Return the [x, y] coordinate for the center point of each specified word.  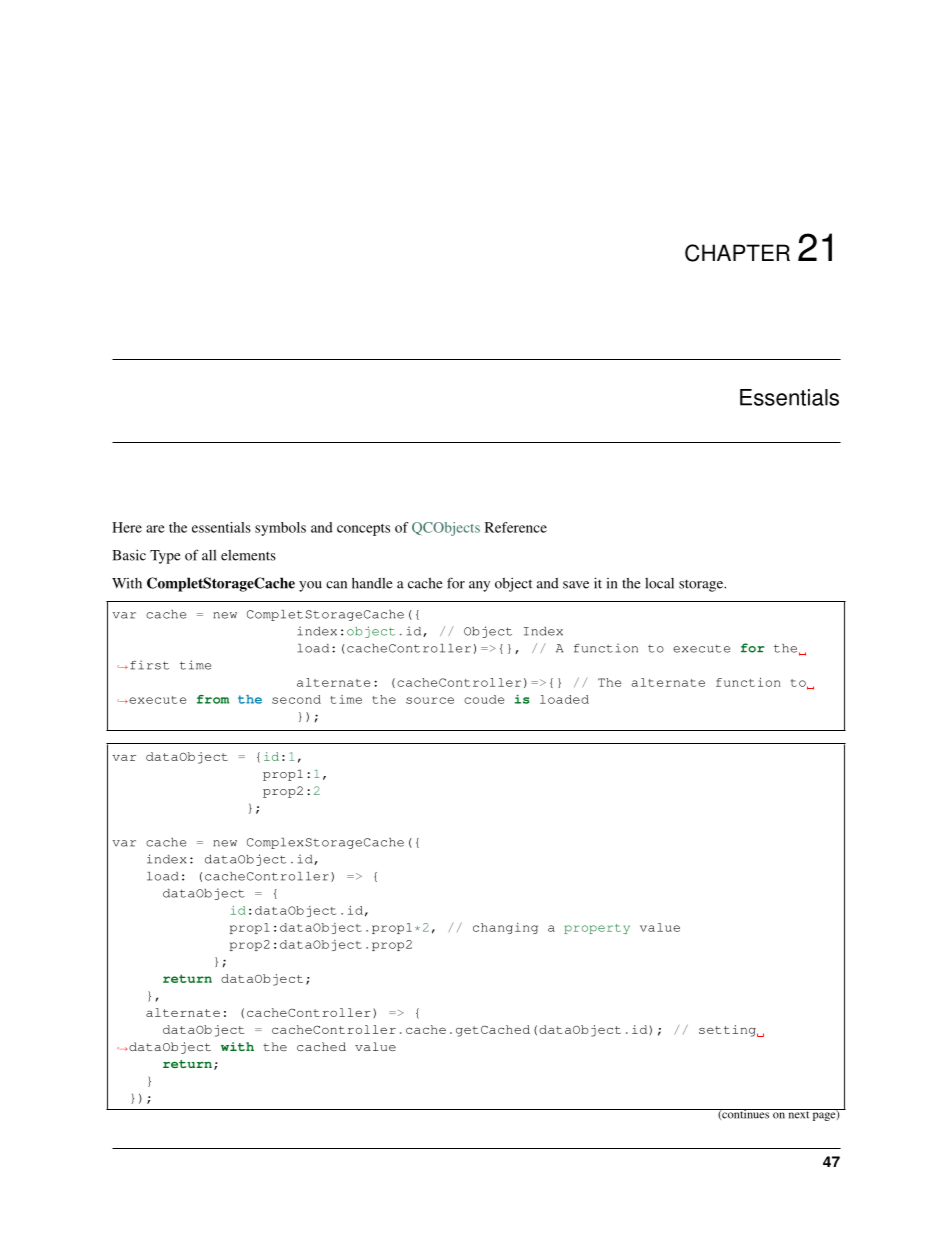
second [296, 699]
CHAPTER [737, 253]
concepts [363, 530]
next [798, 1114]
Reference [516, 527]
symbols [280, 529]
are [155, 529]
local [659, 583]
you [310, 586]
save [576, 585]
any [479, 586]
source [430, 700]
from [213, 699]
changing [505, 928]
